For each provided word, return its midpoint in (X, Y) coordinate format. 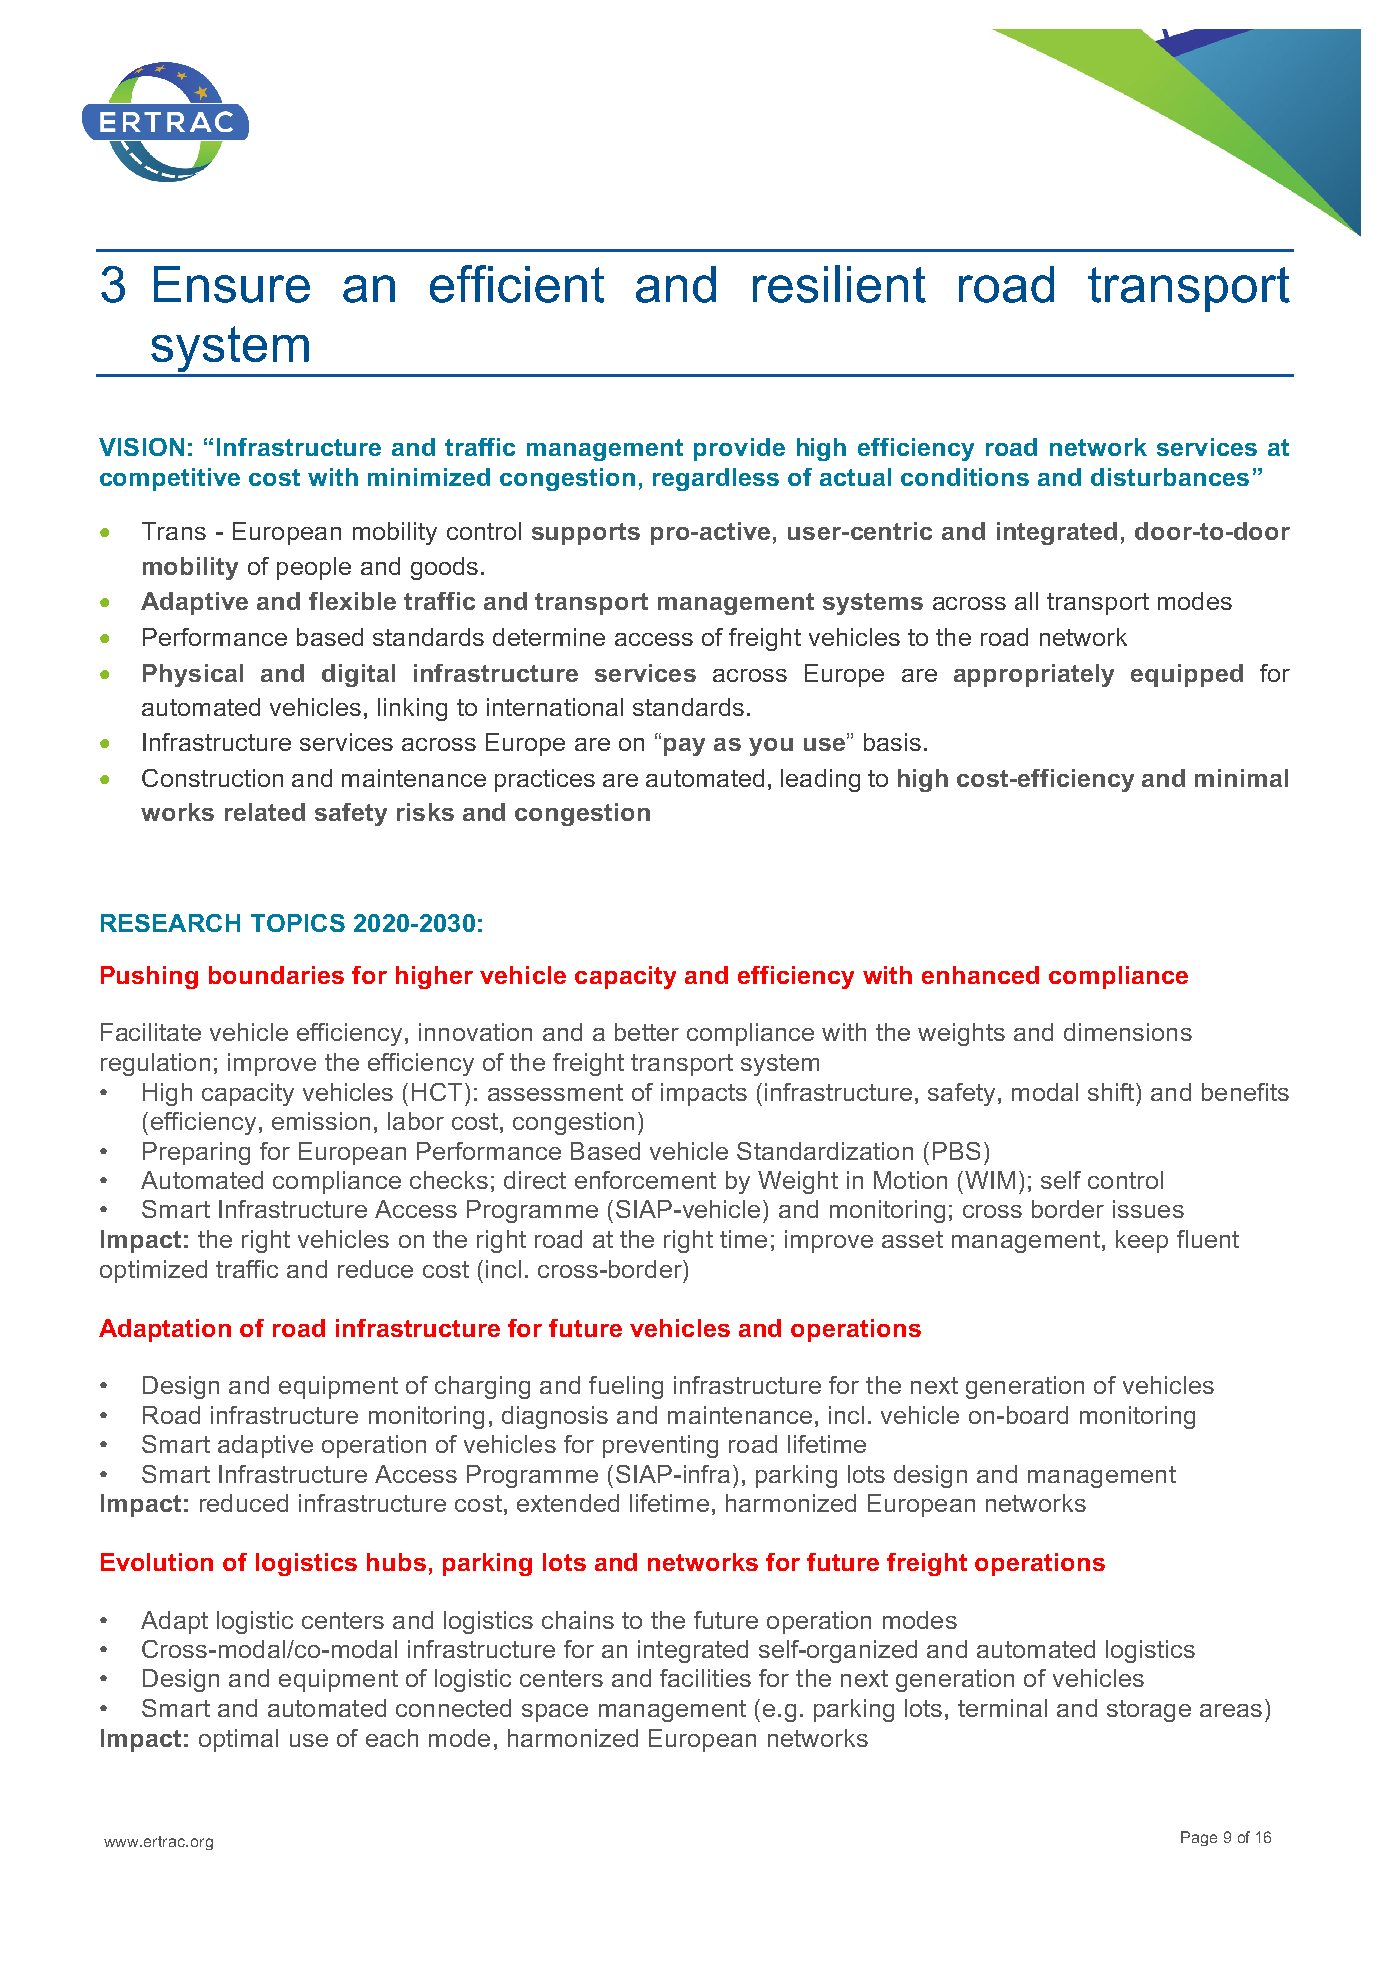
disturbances (1170, 477)
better (647, 1032)
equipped (1187, 675)
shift (1112, 1092)
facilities (705, 1678)
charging (482, 1387)
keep (1142, 1241)
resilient (839, 284)
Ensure (232, 284)
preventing (660, 1446)
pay (684, 747)
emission (321, 1121)
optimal (238, 1740)
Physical (193, 675)
